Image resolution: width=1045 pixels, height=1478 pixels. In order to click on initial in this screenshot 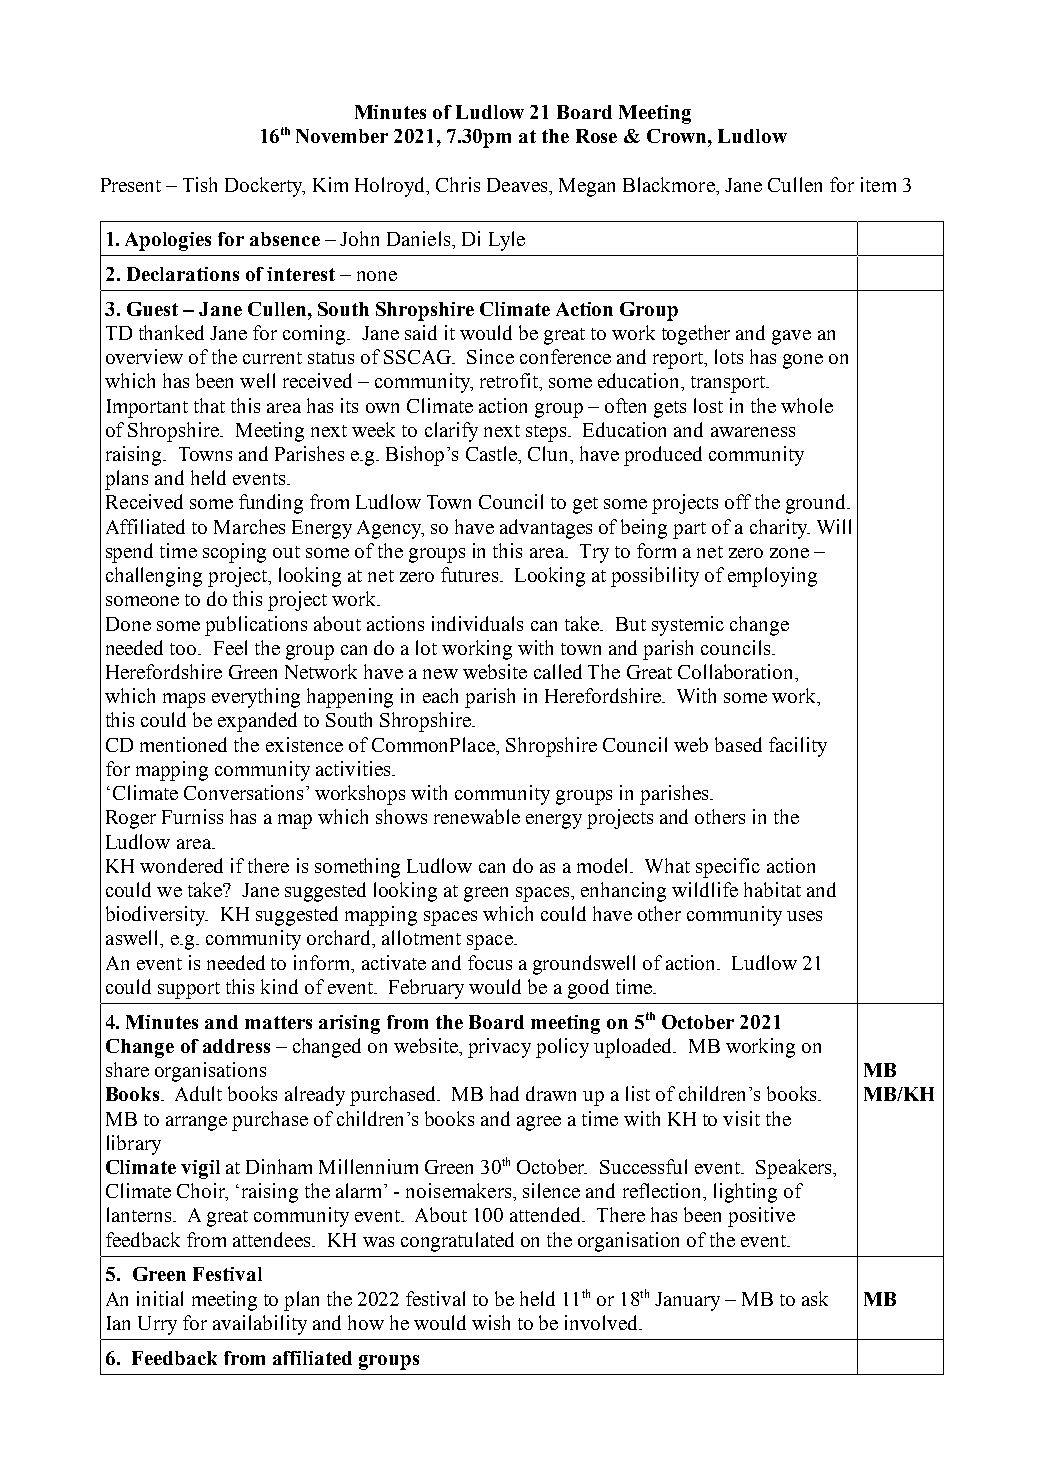, I will do `click(160, 1298)`.
